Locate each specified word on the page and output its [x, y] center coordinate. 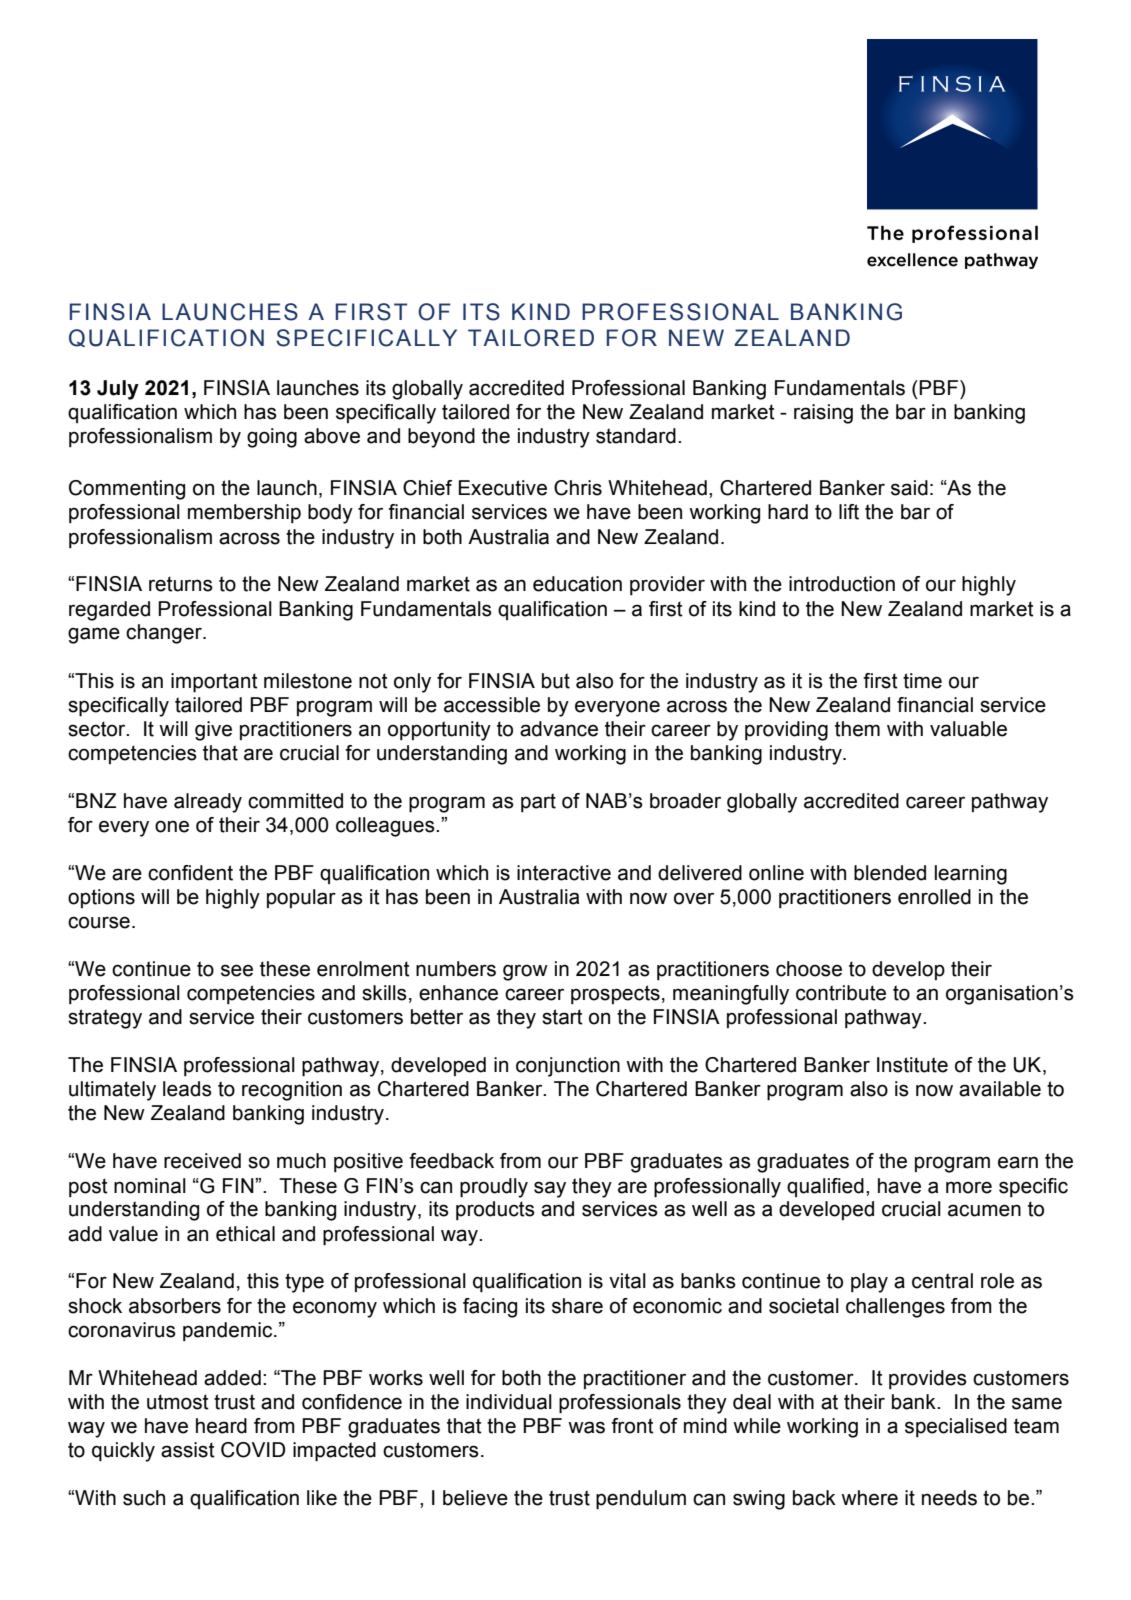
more [969, 1187]
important [214, 683]
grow [525, 972]
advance [559, 729]
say [550, 1189]
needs [949, 1498]
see [237, 970]
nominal [150, 1186]
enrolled [934, 897]
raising [823, 414]
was [586, 1427]
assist [188, 1450]
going [272, 438]
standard [636, 436]
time [922, 681]
